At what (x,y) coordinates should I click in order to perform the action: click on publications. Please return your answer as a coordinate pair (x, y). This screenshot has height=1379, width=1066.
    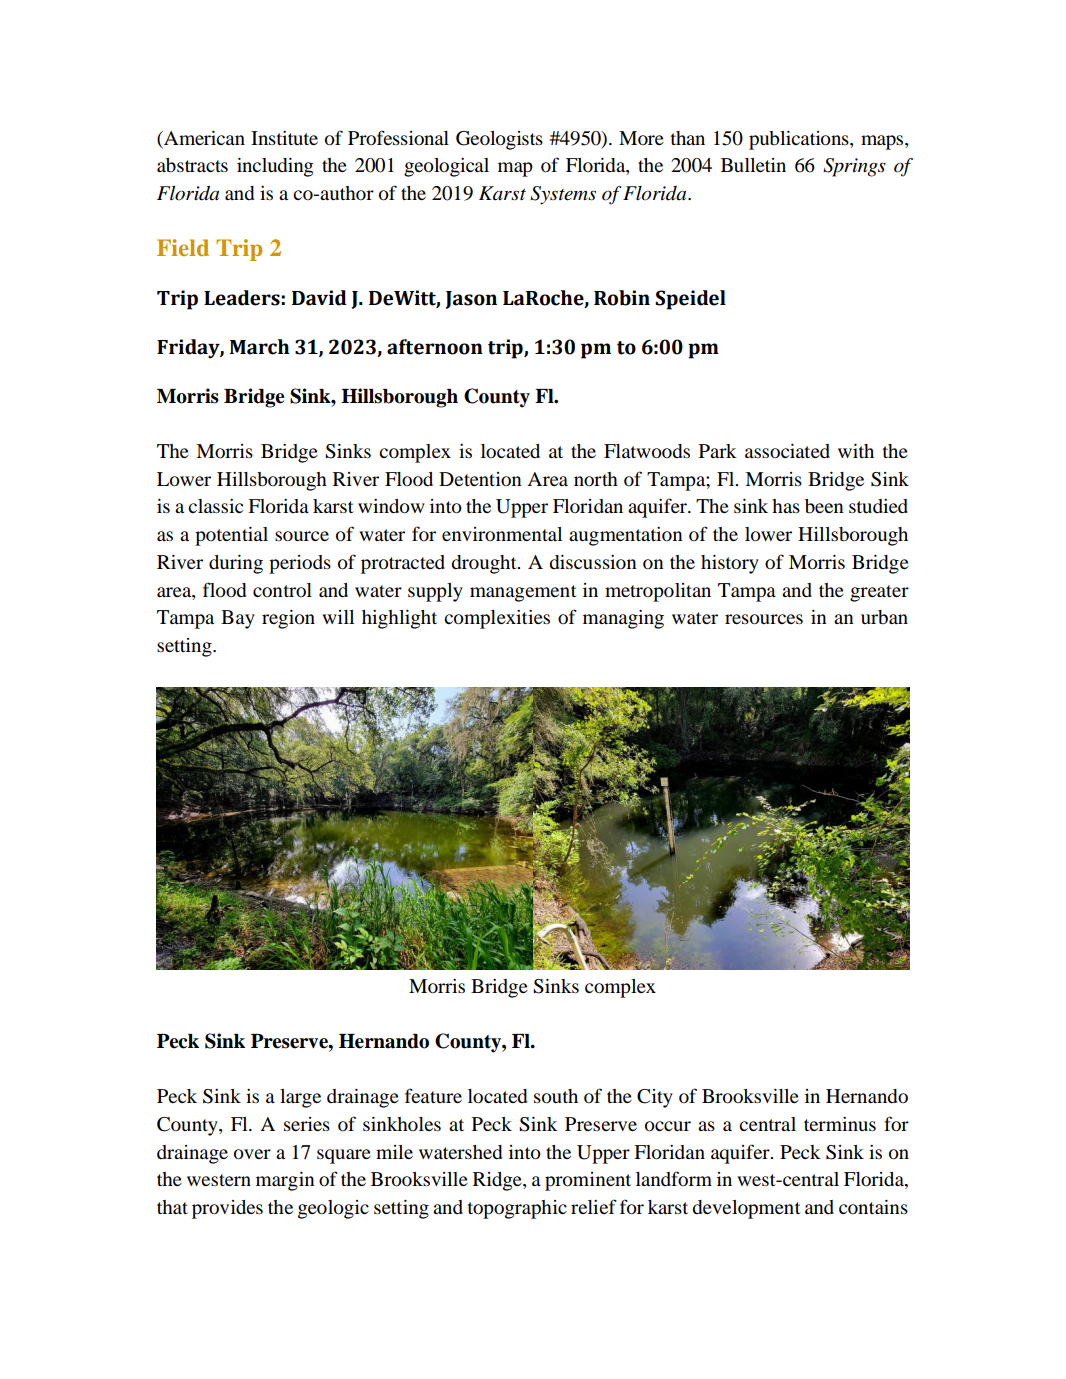
    Looking at the image, I should click on (800, 140).
